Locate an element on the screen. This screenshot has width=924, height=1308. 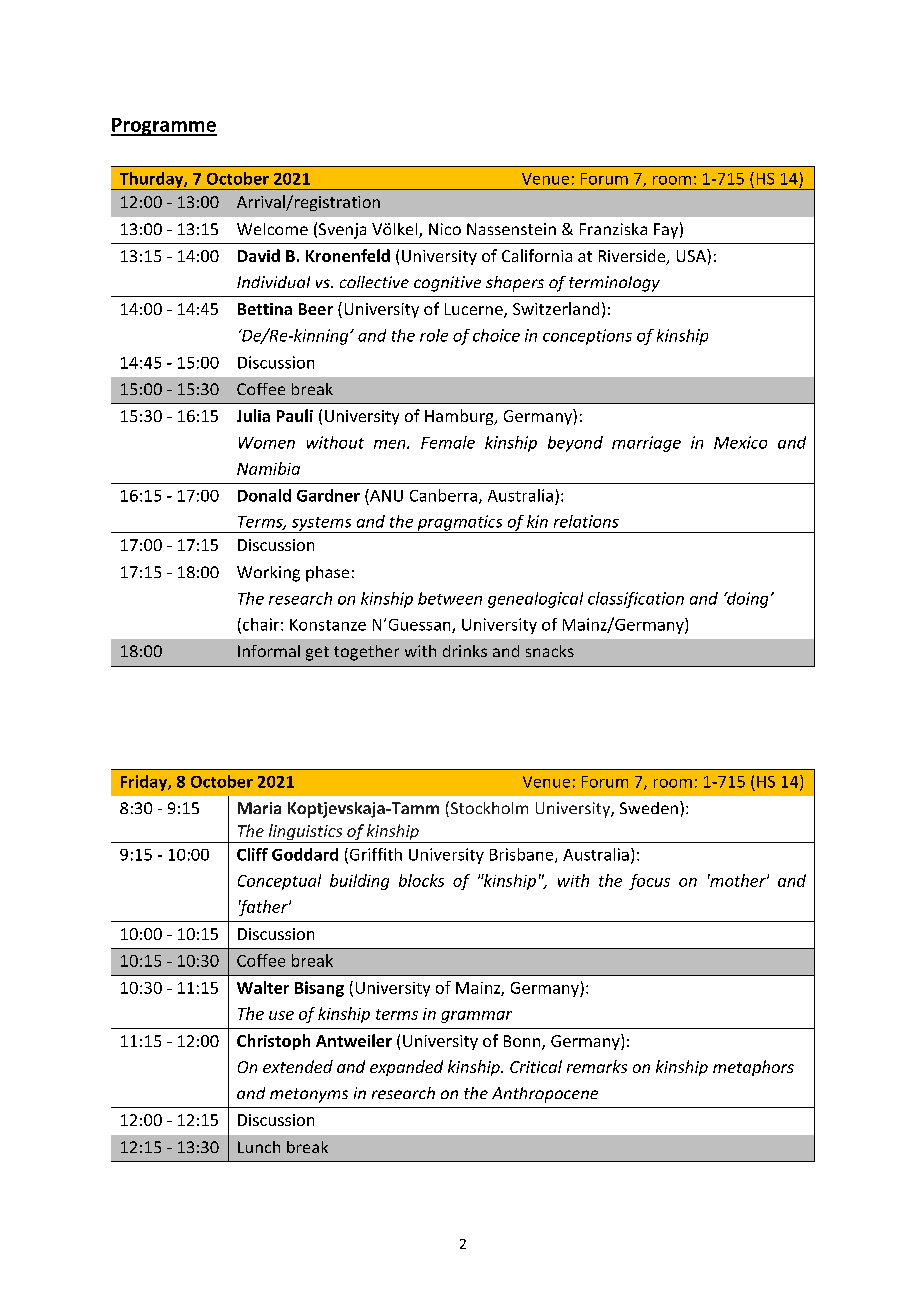
Namibia is located at coordinates (268, 468).
